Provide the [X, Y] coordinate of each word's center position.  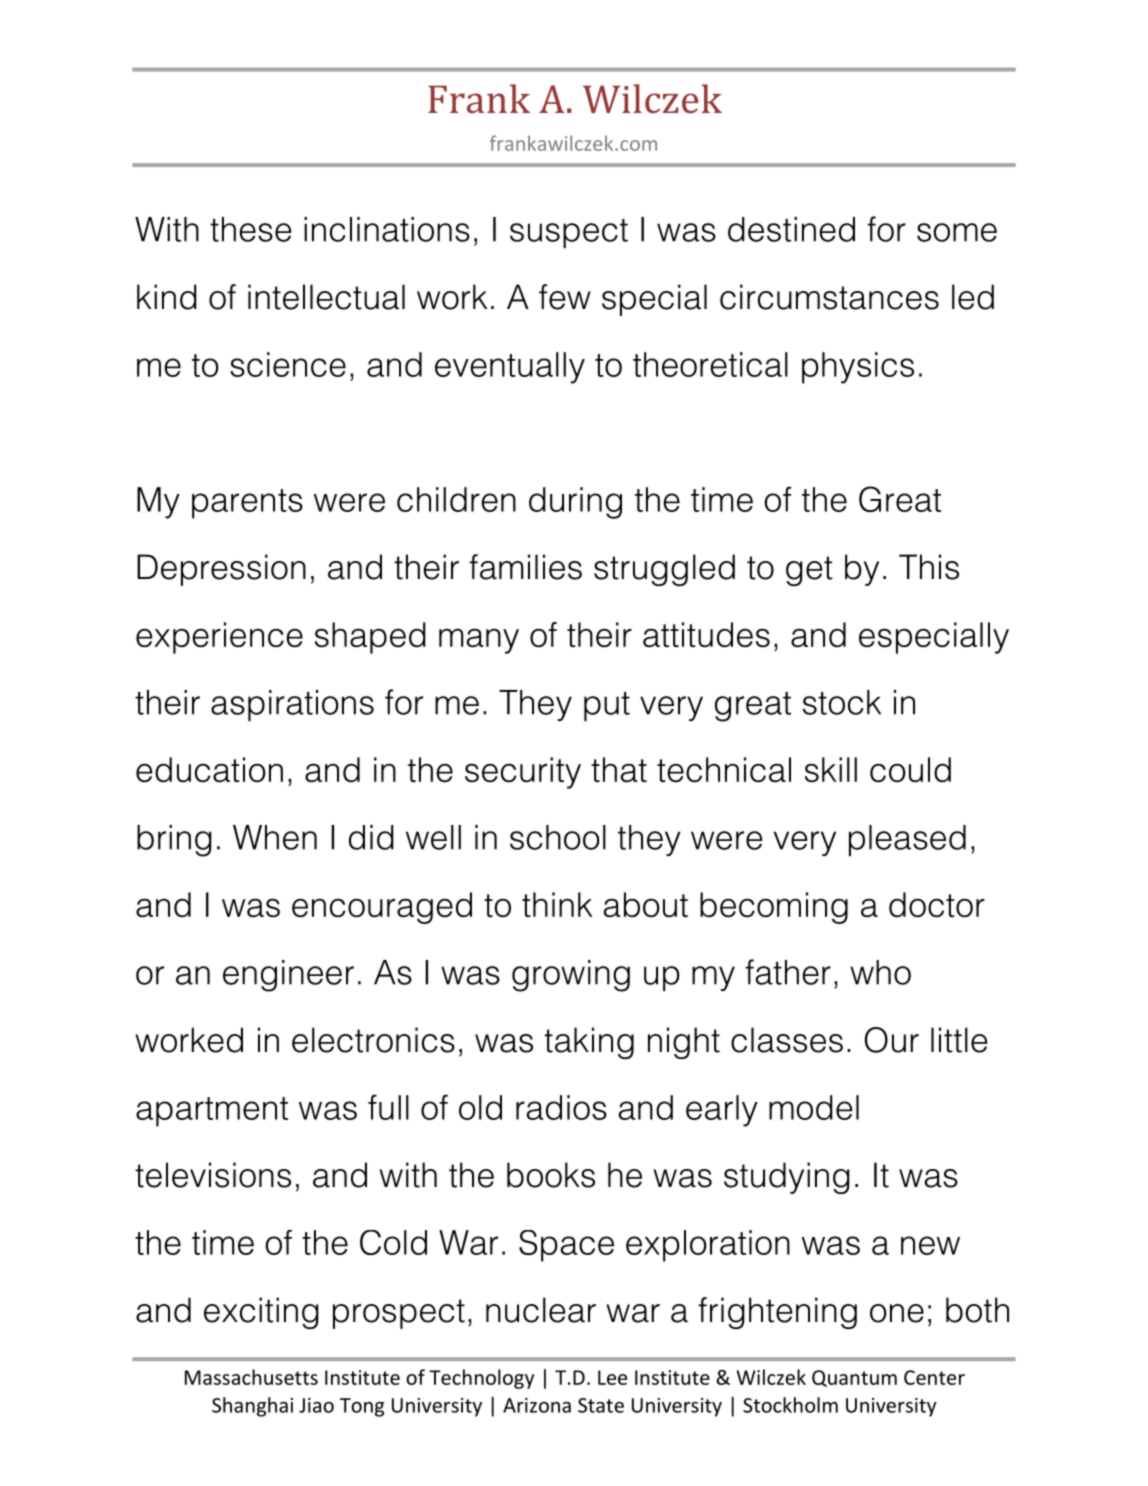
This [929, 567]
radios [561, 1107]
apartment [212, 1112]
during [575, 503]
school [558, 837]
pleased [907, 840]
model [814, 1107]
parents [247, 504]
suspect [569, 233]
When [275, 837]
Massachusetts [251, 1377]
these [251, 229]
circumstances [829, 297]
